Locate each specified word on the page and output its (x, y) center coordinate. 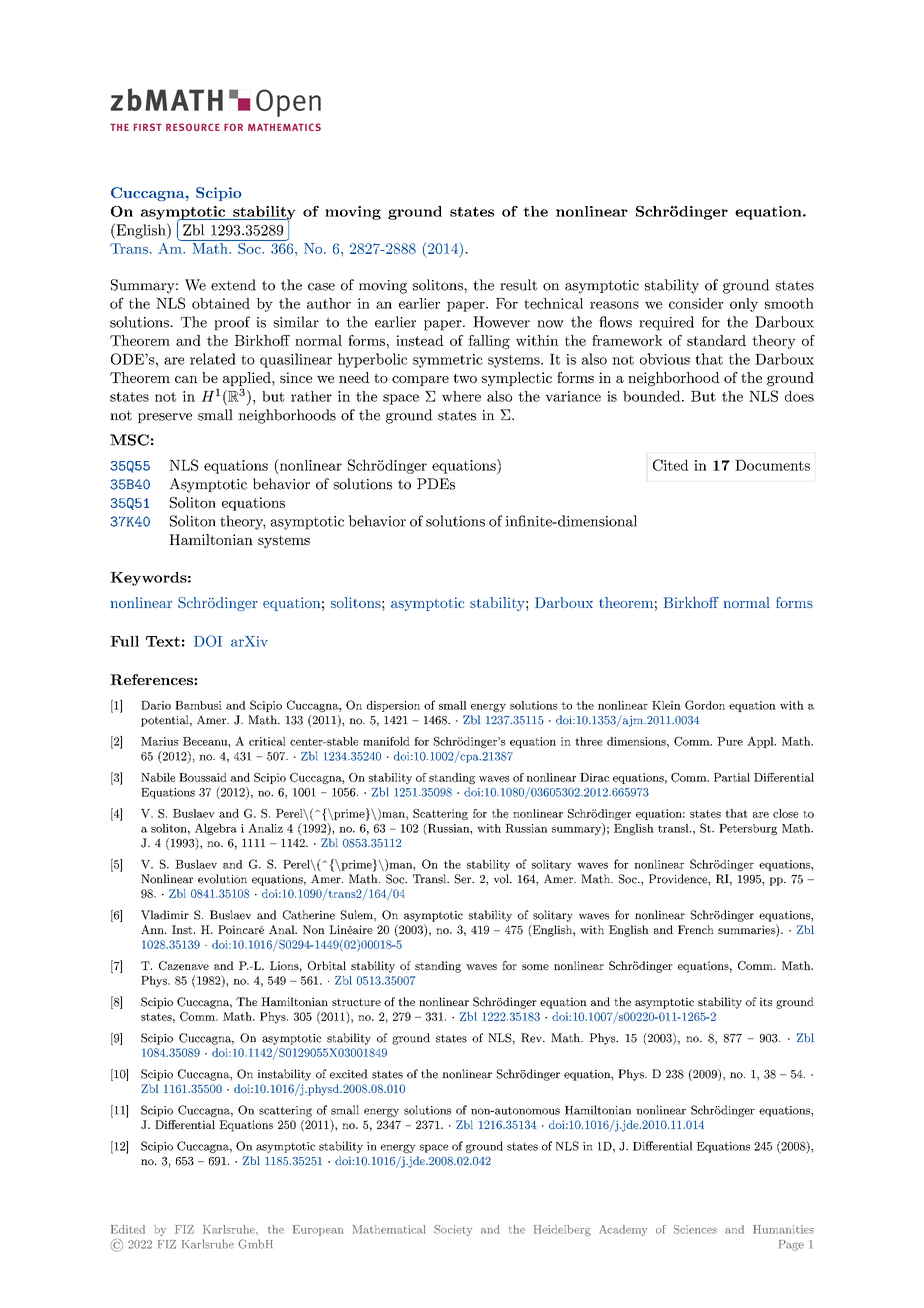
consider (696, 303)
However (501, 322)
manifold (386, 741)
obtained (221, 303)
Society (453, 1230)
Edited (128, 1229)
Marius (159, 741)
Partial (732, 777)
